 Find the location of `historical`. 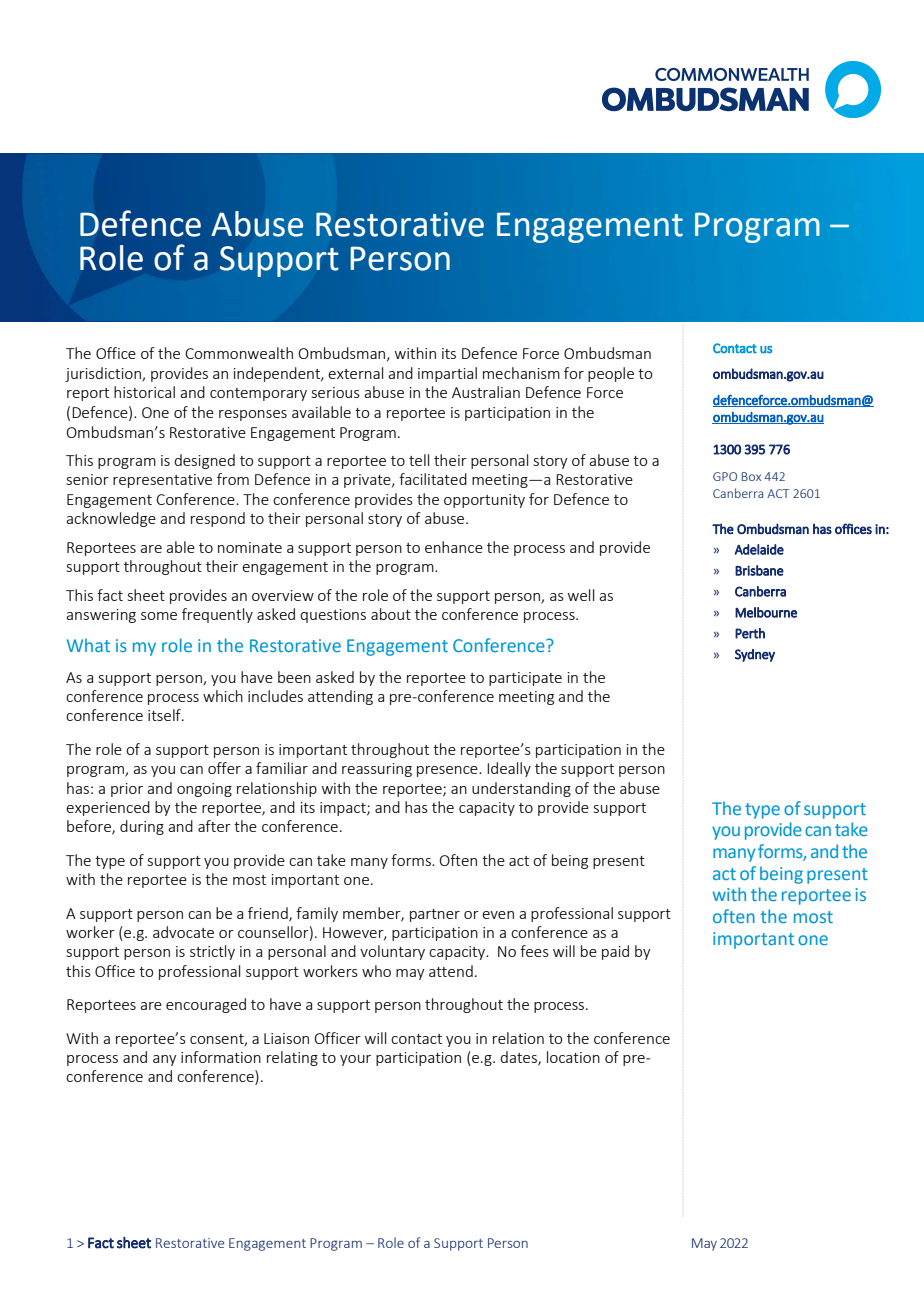

historical is located at coordinates (144, 392).
